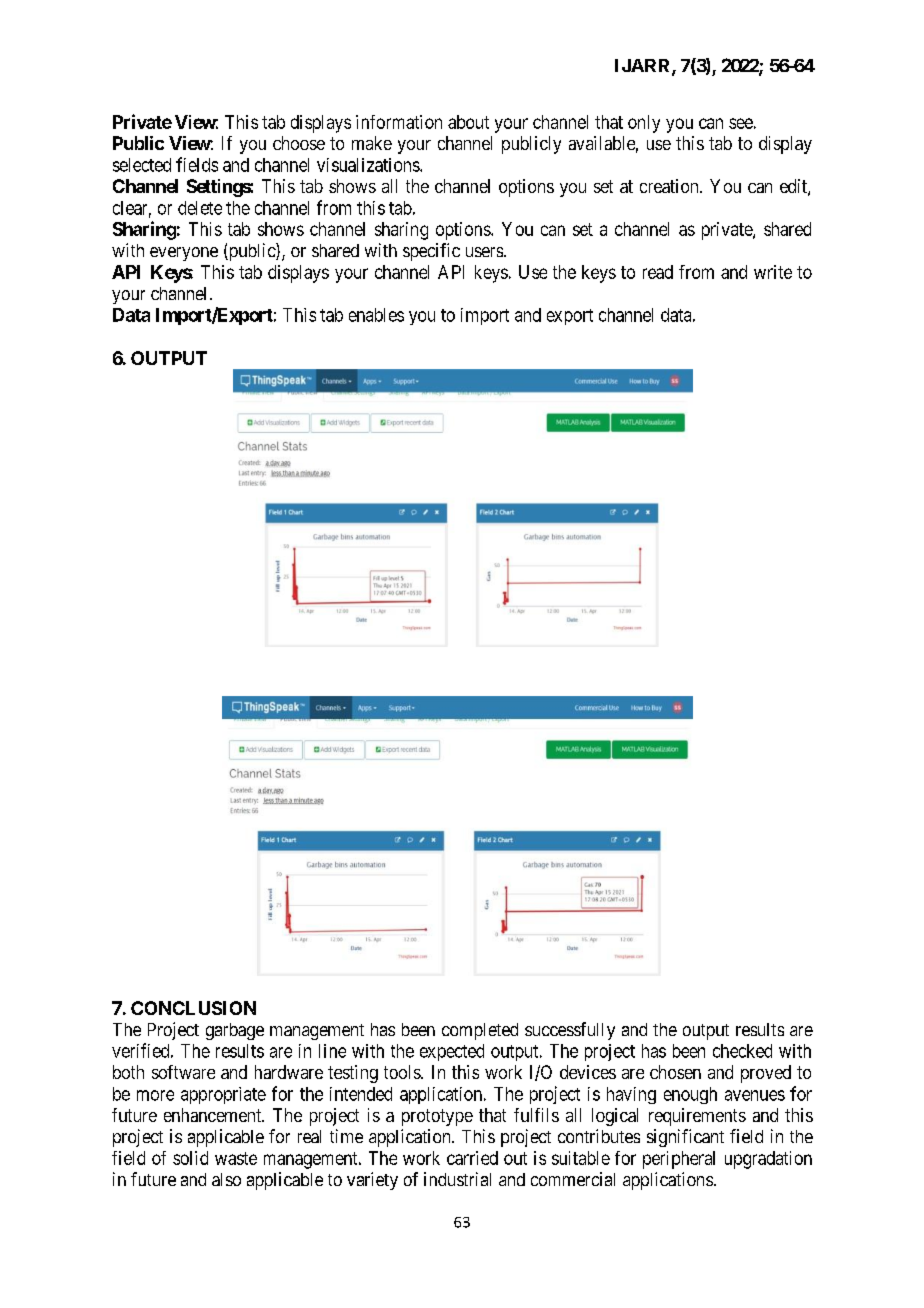 The width and height of the screenshot is (924, 1308). Describe the element at coordinates (142, 165) in the screenshot. I see `selected` at that location.
